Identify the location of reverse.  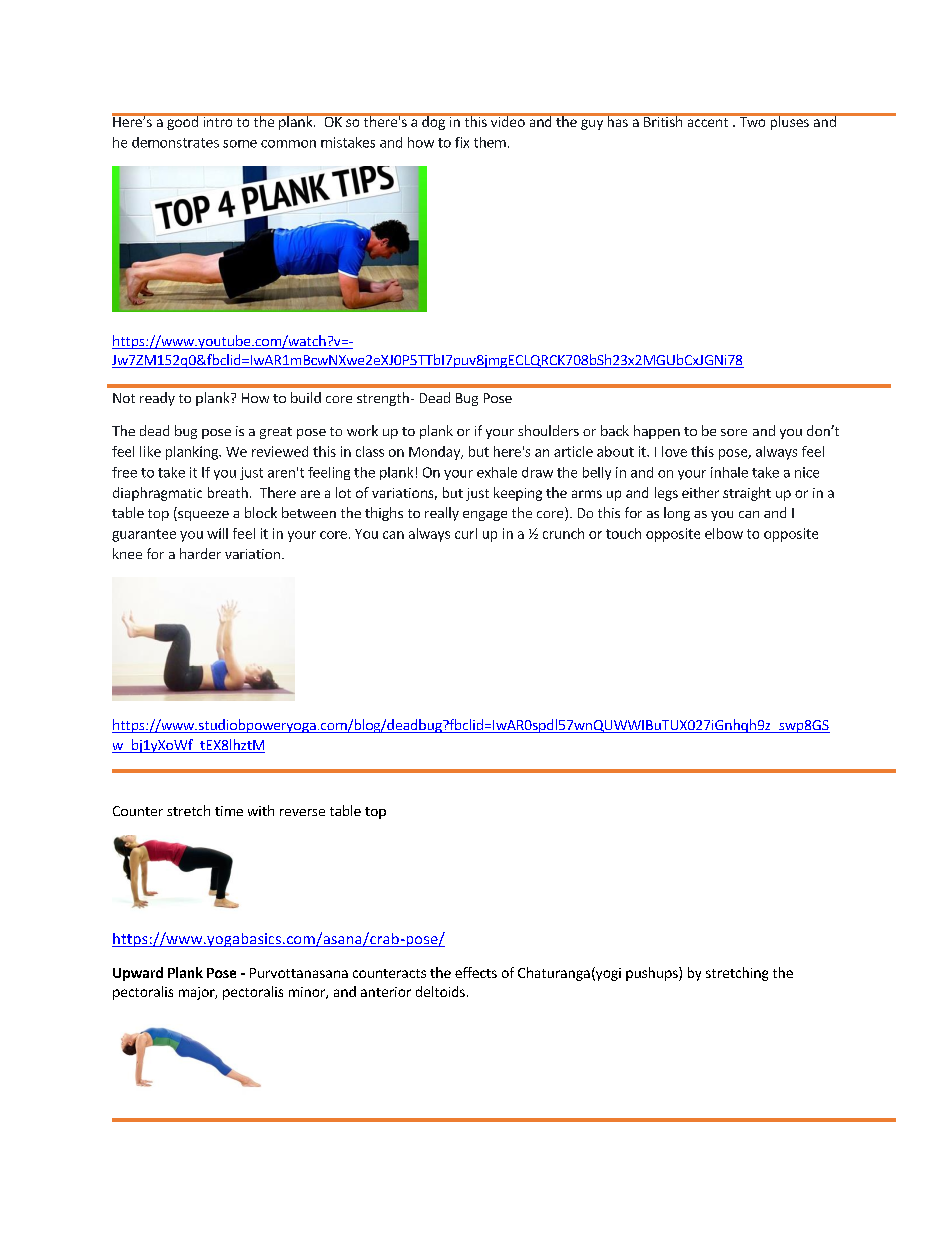
(302, 812).
